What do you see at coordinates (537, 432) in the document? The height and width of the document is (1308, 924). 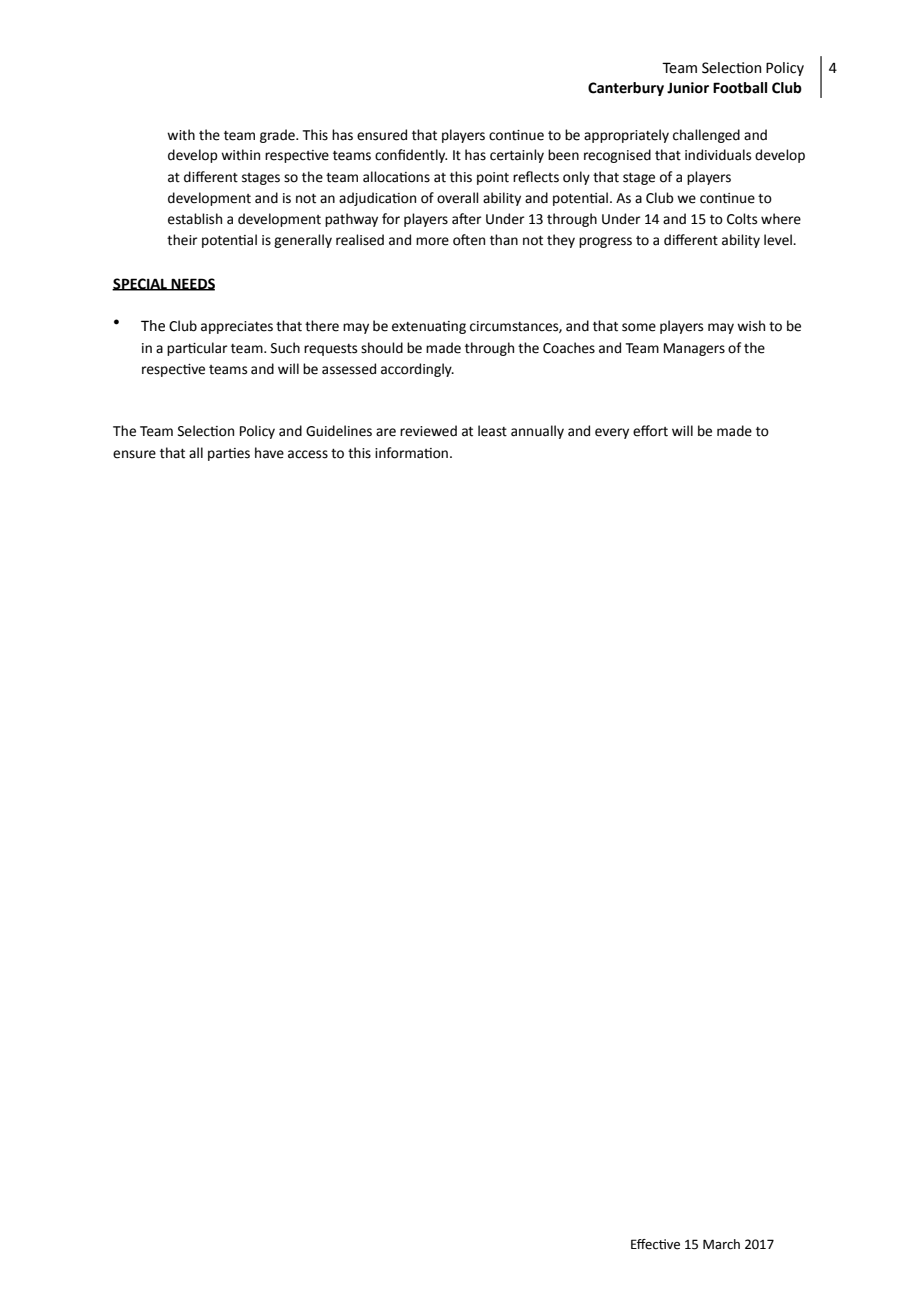 I see `annually` at bounding box center [537, 432].
